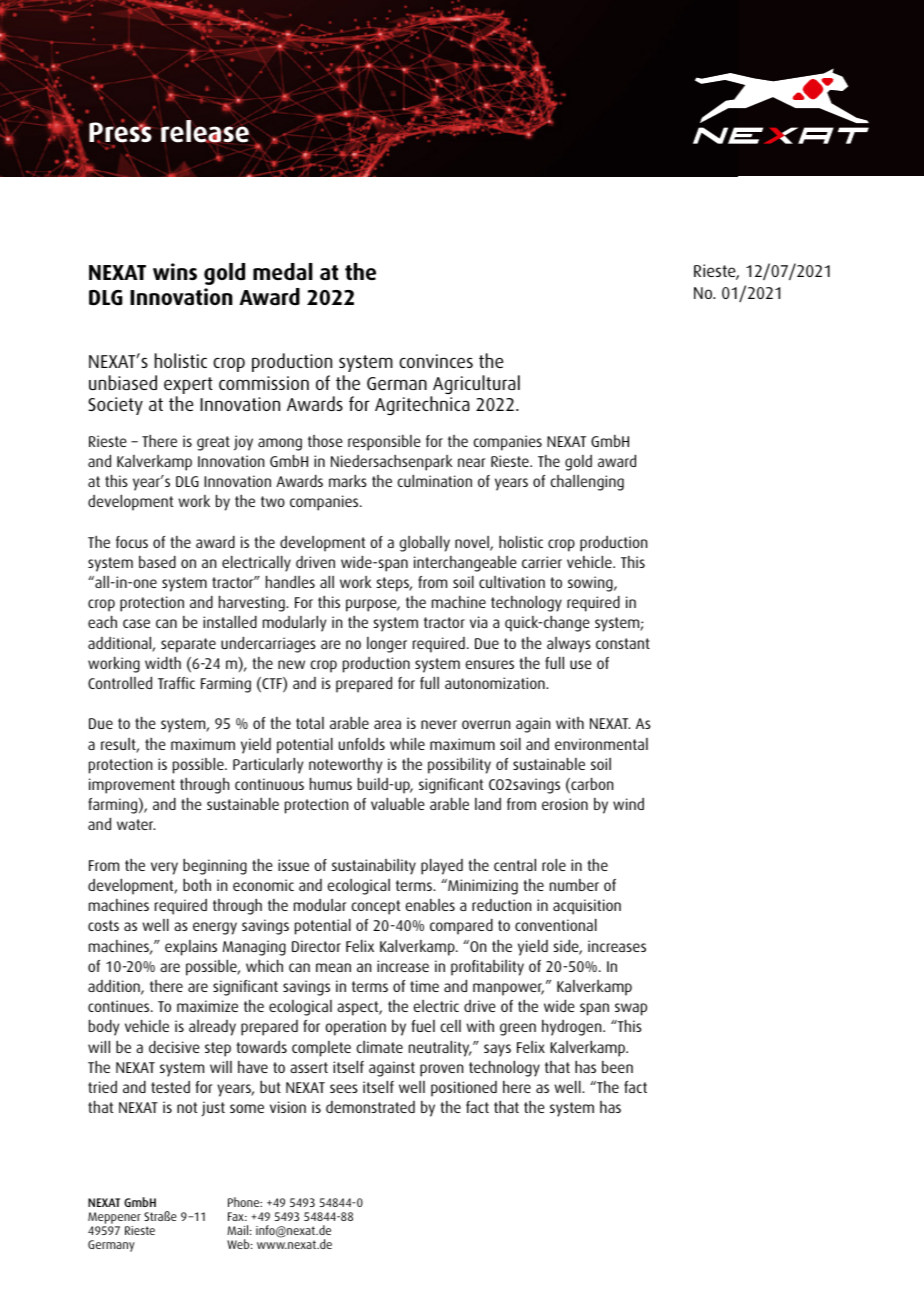 The image size is (924, 1308). I want to click on medal, so click(283, 272).
